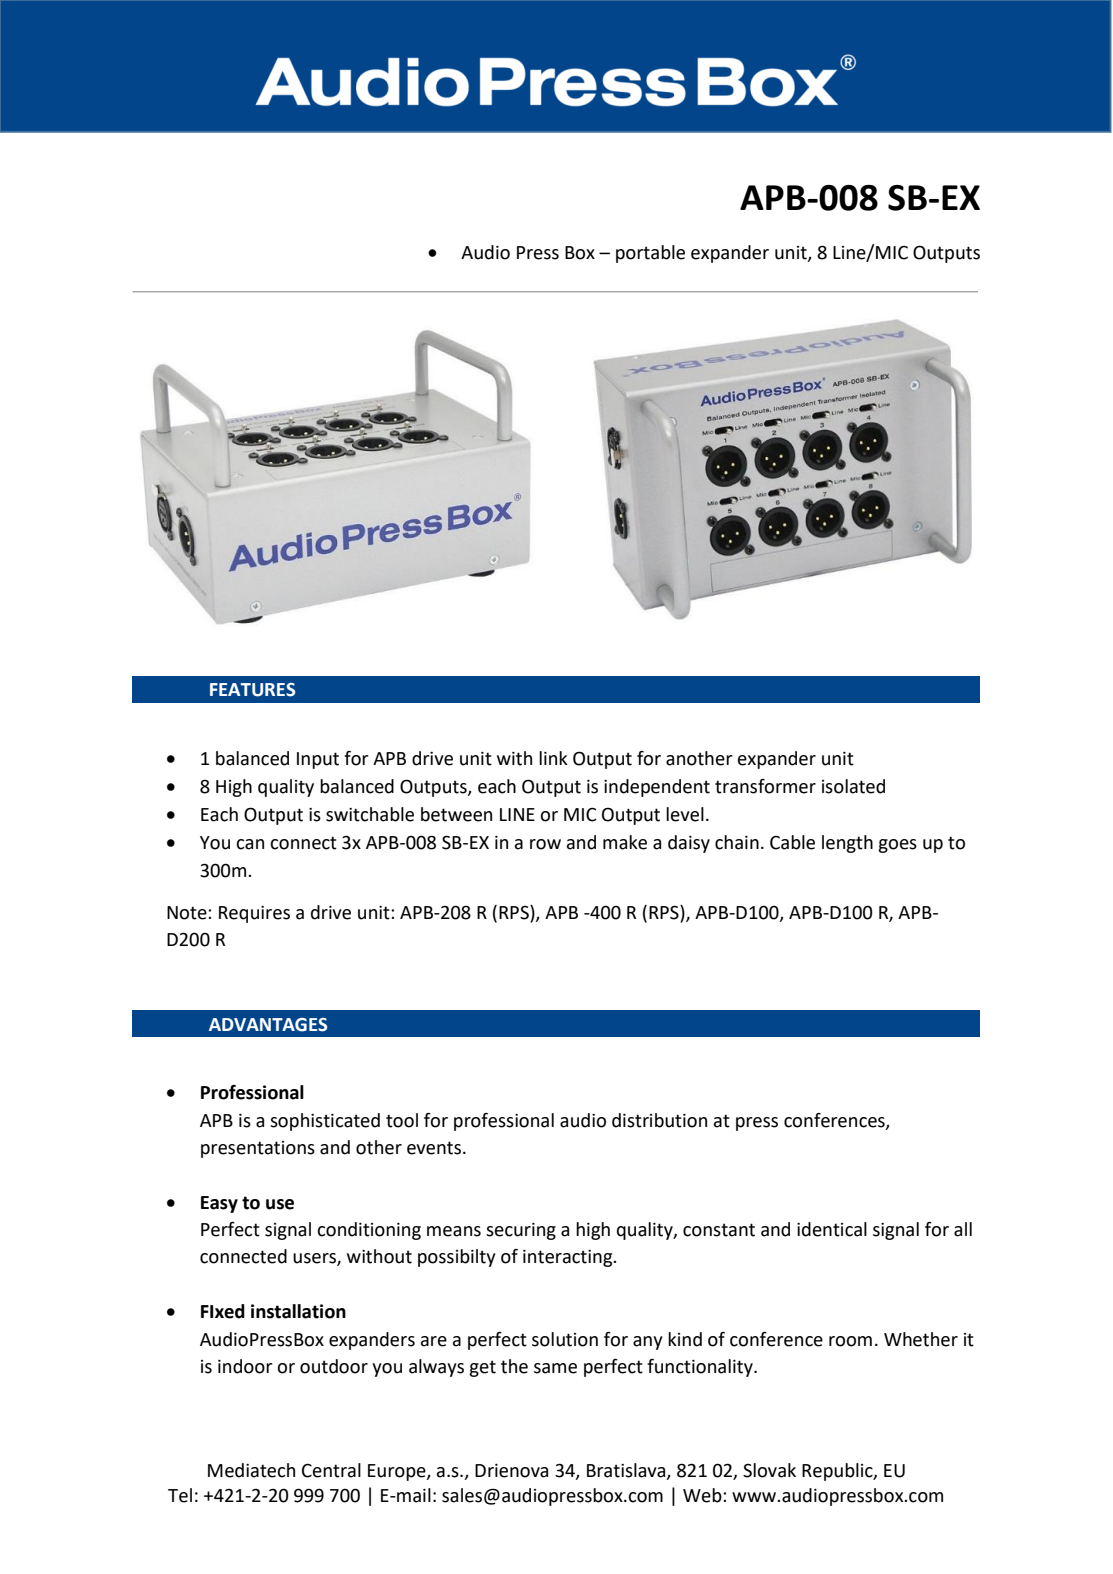 The height and width of the screenshot is (1574, 1113). Describe the element at coordinates (657, 788) in the screenshot. I see `independent` at that location.
